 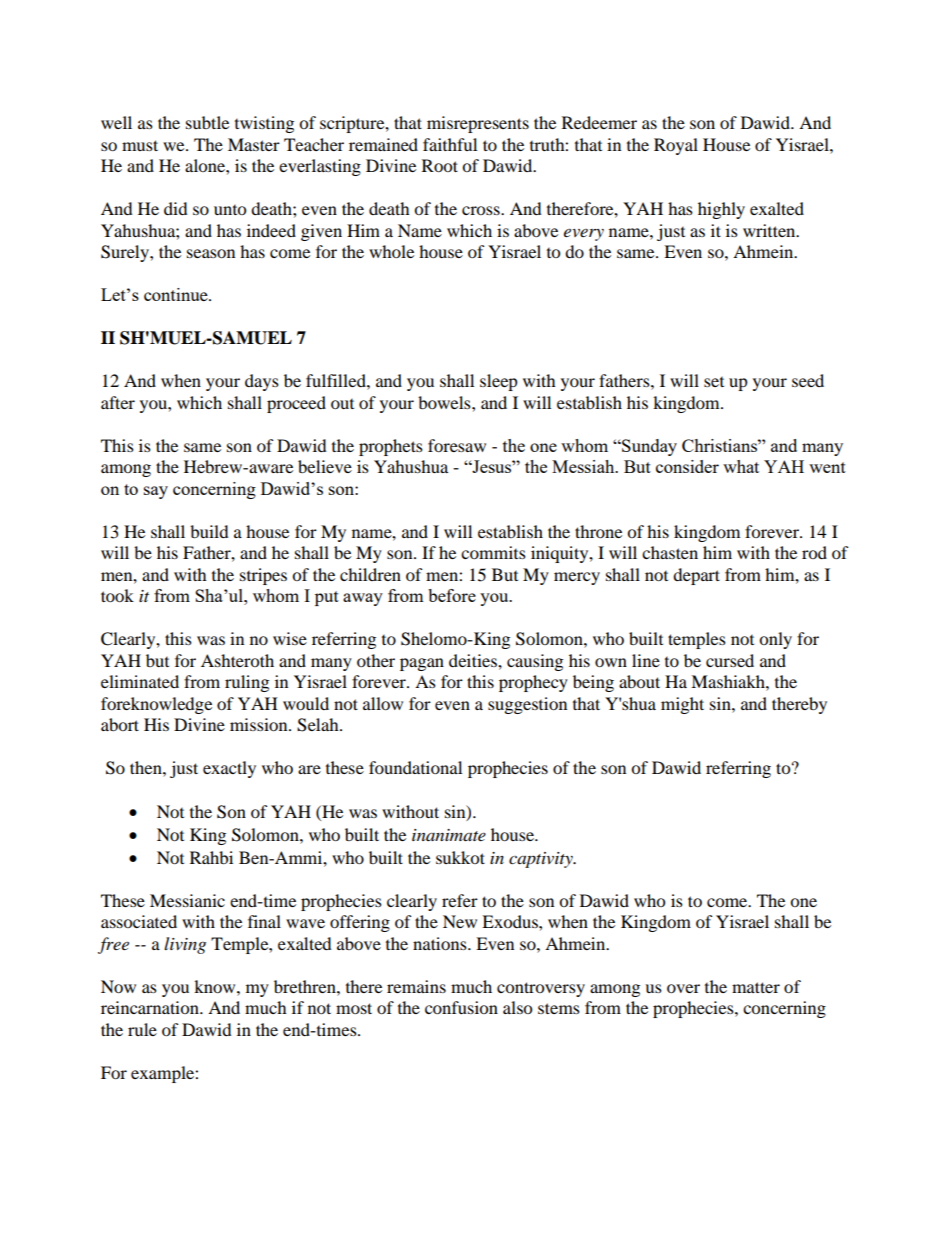 I want to click on stripes, so click(x=263, y=576).
